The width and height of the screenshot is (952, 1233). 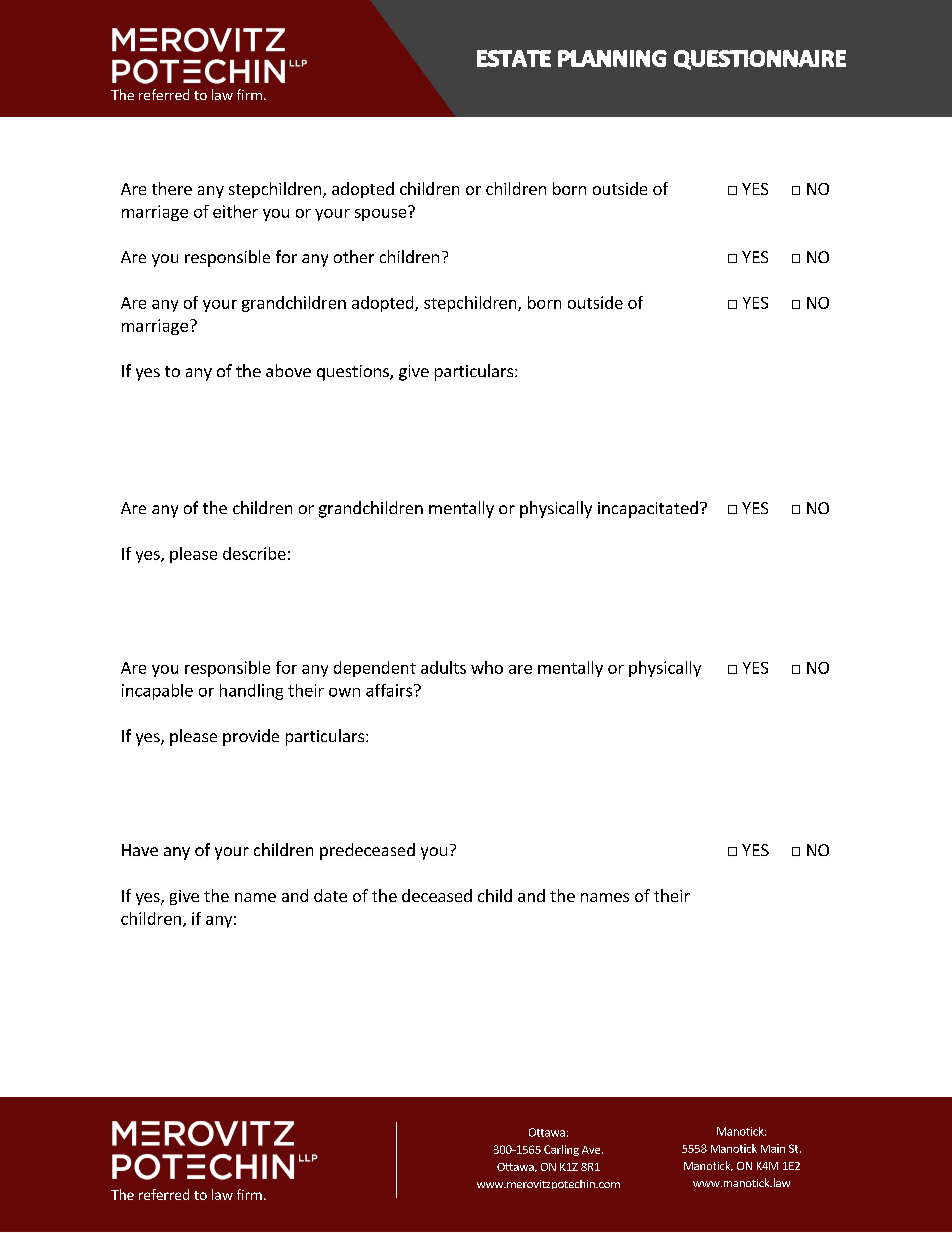 What do you see at coordinates (443, 667) in the screenshot?
I see `adults` at bounding box center [443, 667].
